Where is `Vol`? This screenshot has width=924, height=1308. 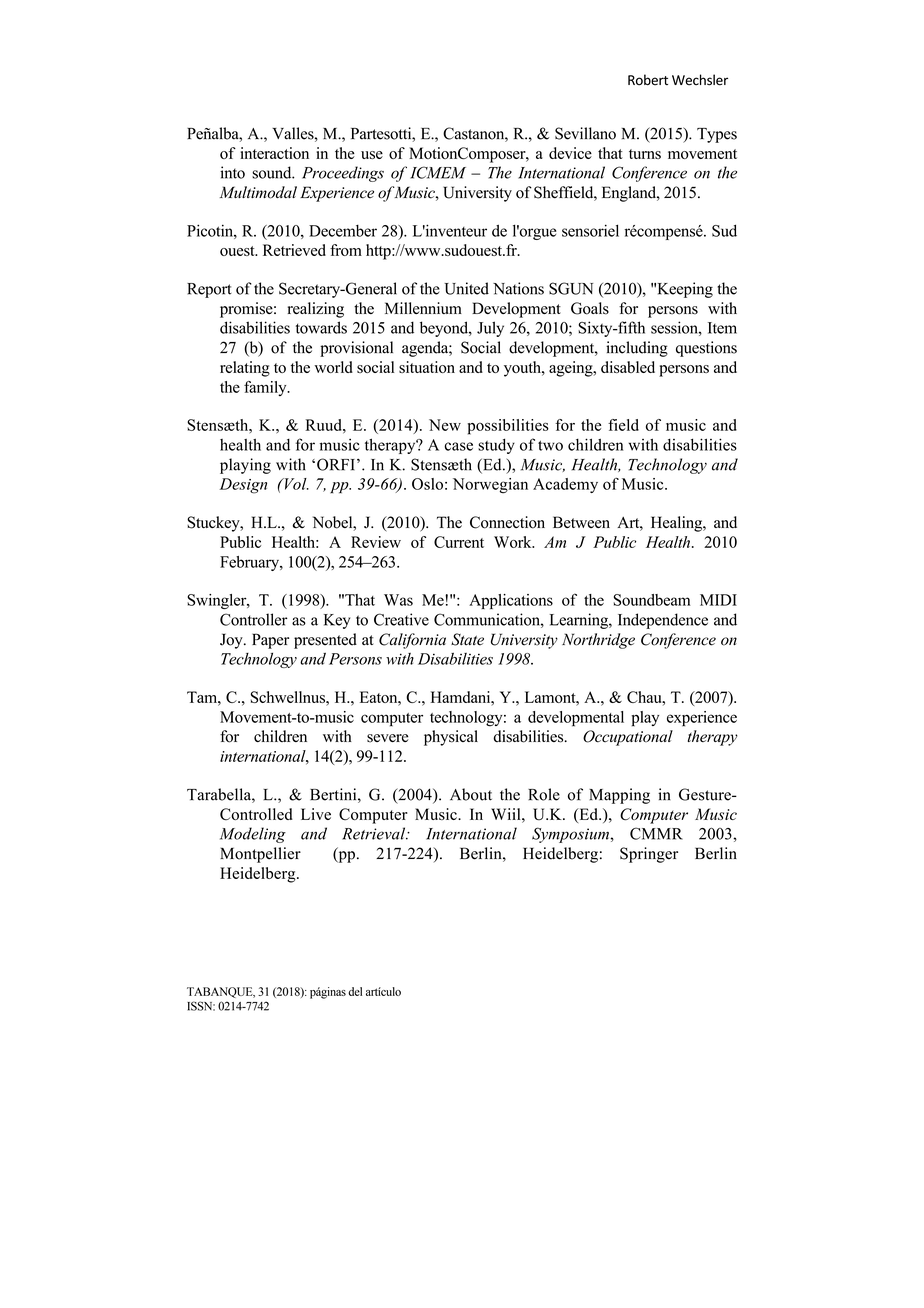 Vol is located at coordinates (295, 484).
